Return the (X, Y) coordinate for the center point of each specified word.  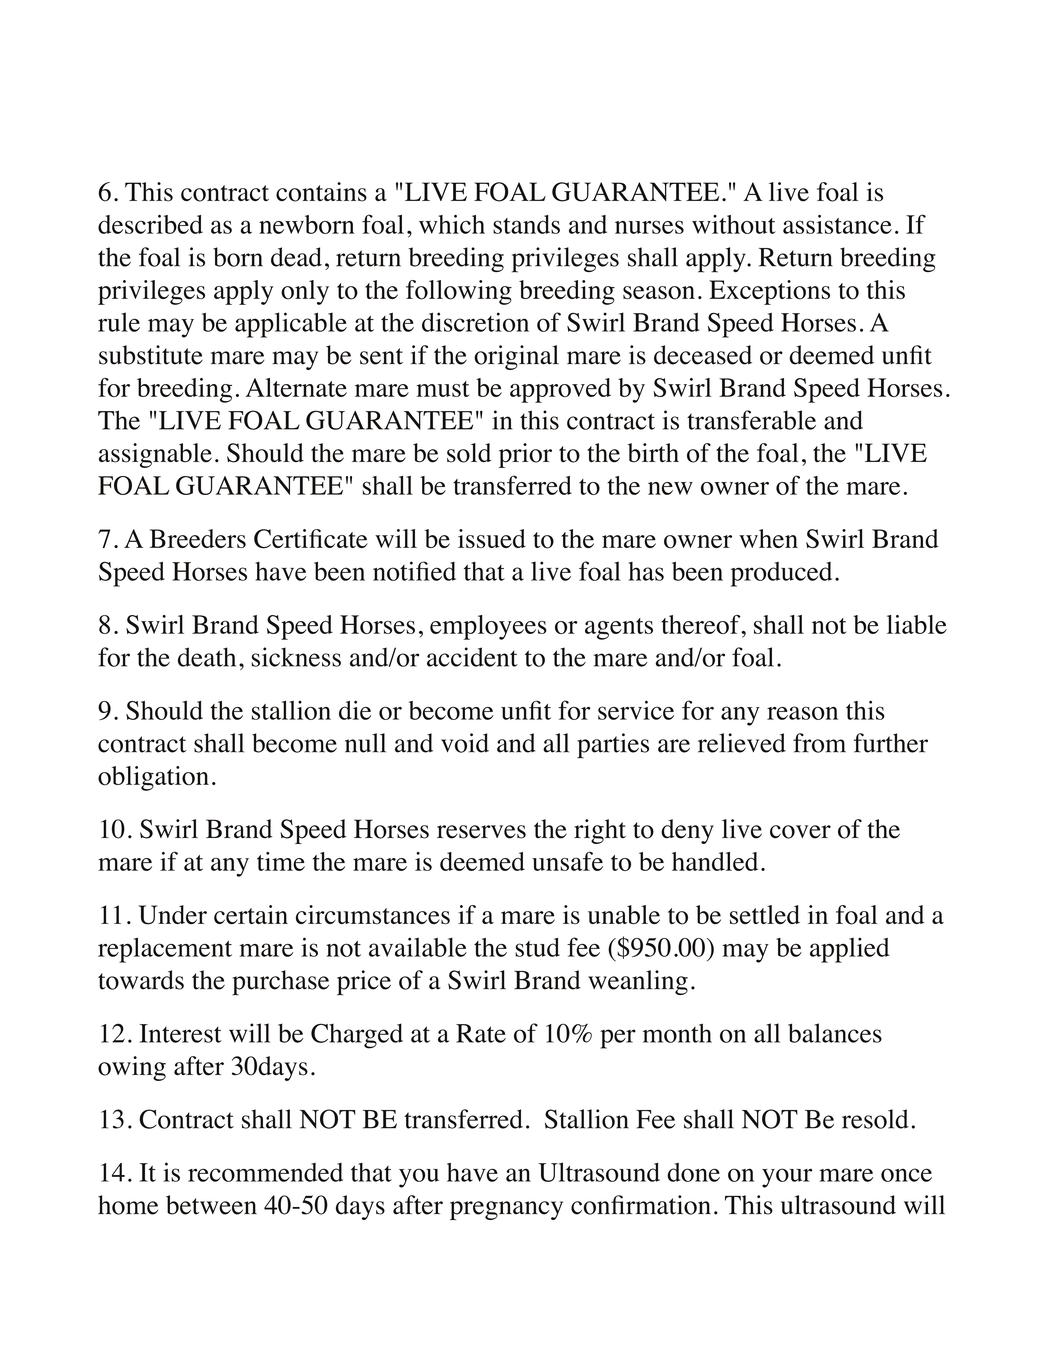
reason (802, 713)
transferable (751, 420)
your (787, 1178)
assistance (837, 224)
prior (525, 455)
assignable (155, 455)
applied (849, 950)
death (207, 657)
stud (537, 947)
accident (472, 657)
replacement (165, 950)
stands (526, 224)
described (150, 224)
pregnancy (506, 1210)
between (211, 1205)
